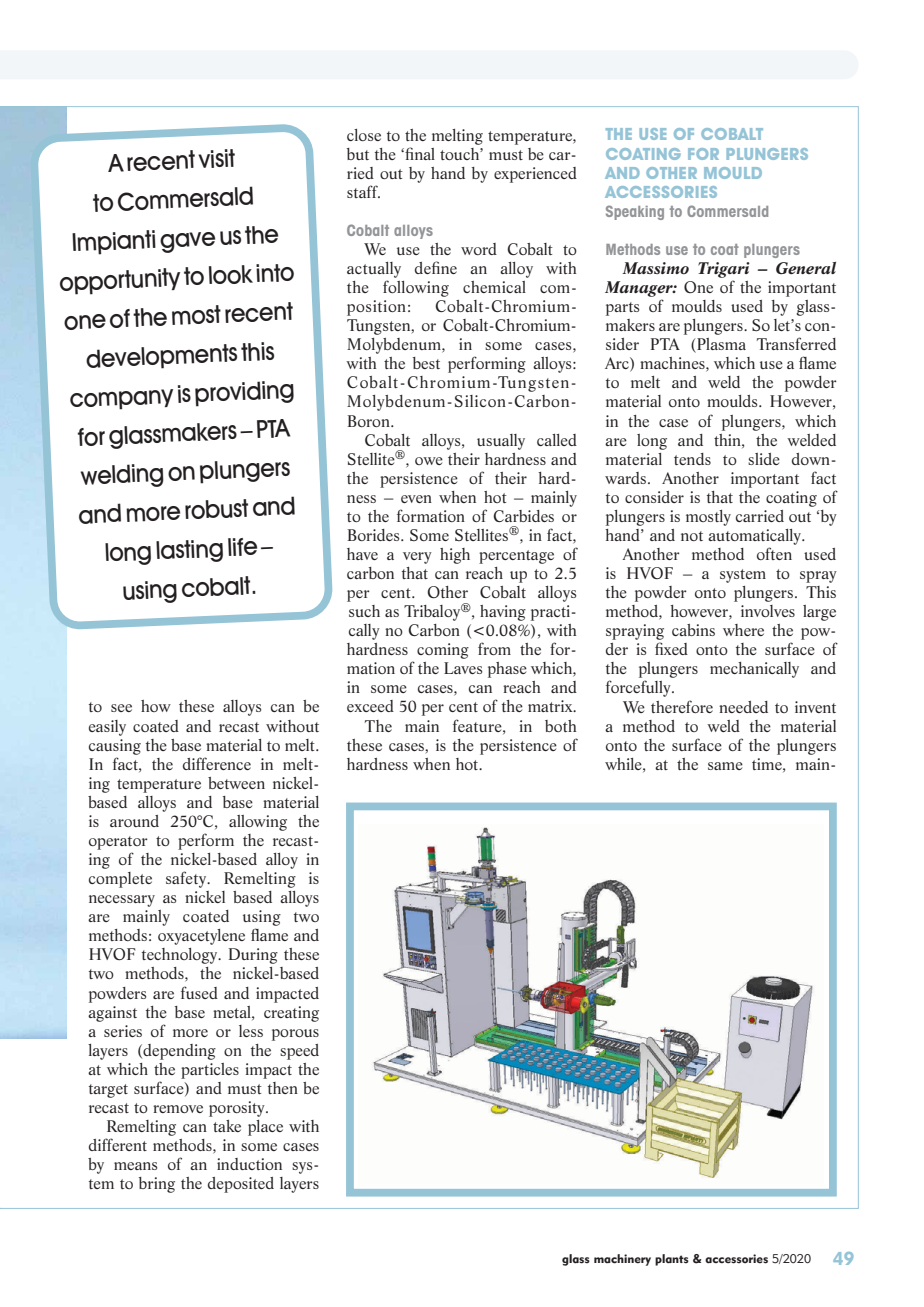  What do you see at coordinates (743, 707) in the screenshot?
I see `needed` at bounding box center [743, 707].
